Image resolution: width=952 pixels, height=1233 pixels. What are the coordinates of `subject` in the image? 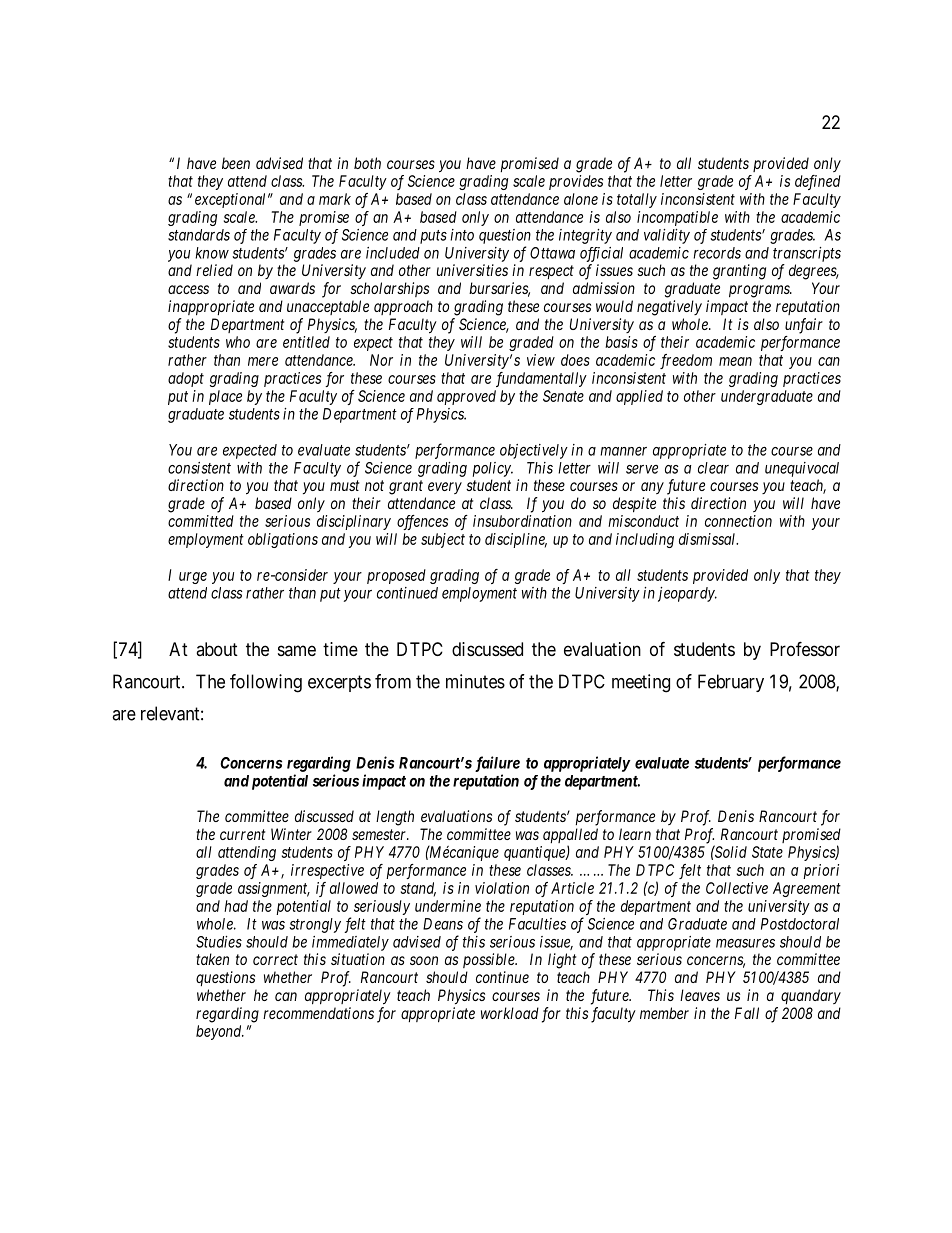 It's located at (443, 540).
